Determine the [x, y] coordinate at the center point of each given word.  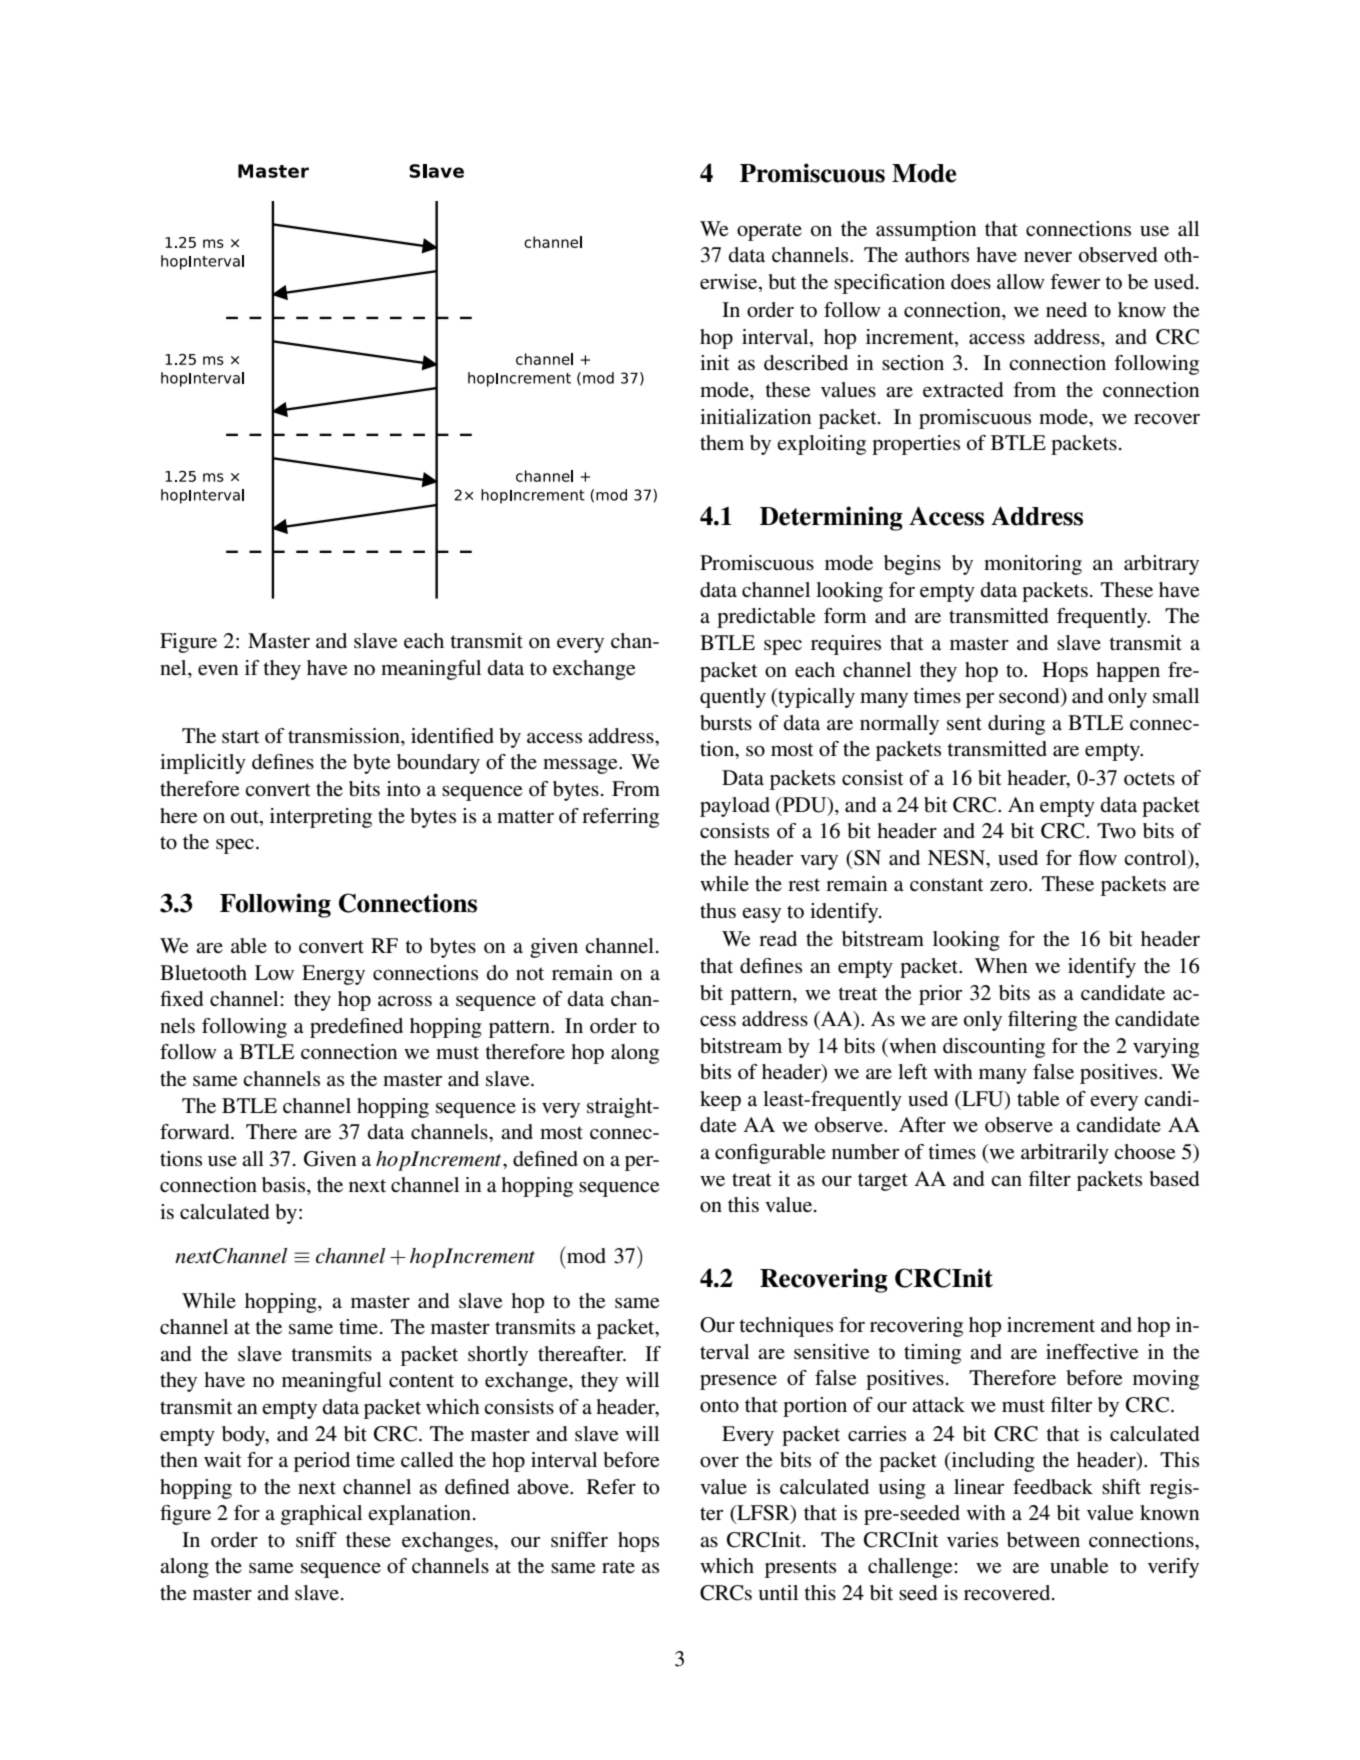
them [722, 443]
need [1066, 310]
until [778, 1592]
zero [1010, 886]
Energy [333, 975]
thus [718, 911]
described [806, 363]
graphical [321, 1515]
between [1043, 1540]
